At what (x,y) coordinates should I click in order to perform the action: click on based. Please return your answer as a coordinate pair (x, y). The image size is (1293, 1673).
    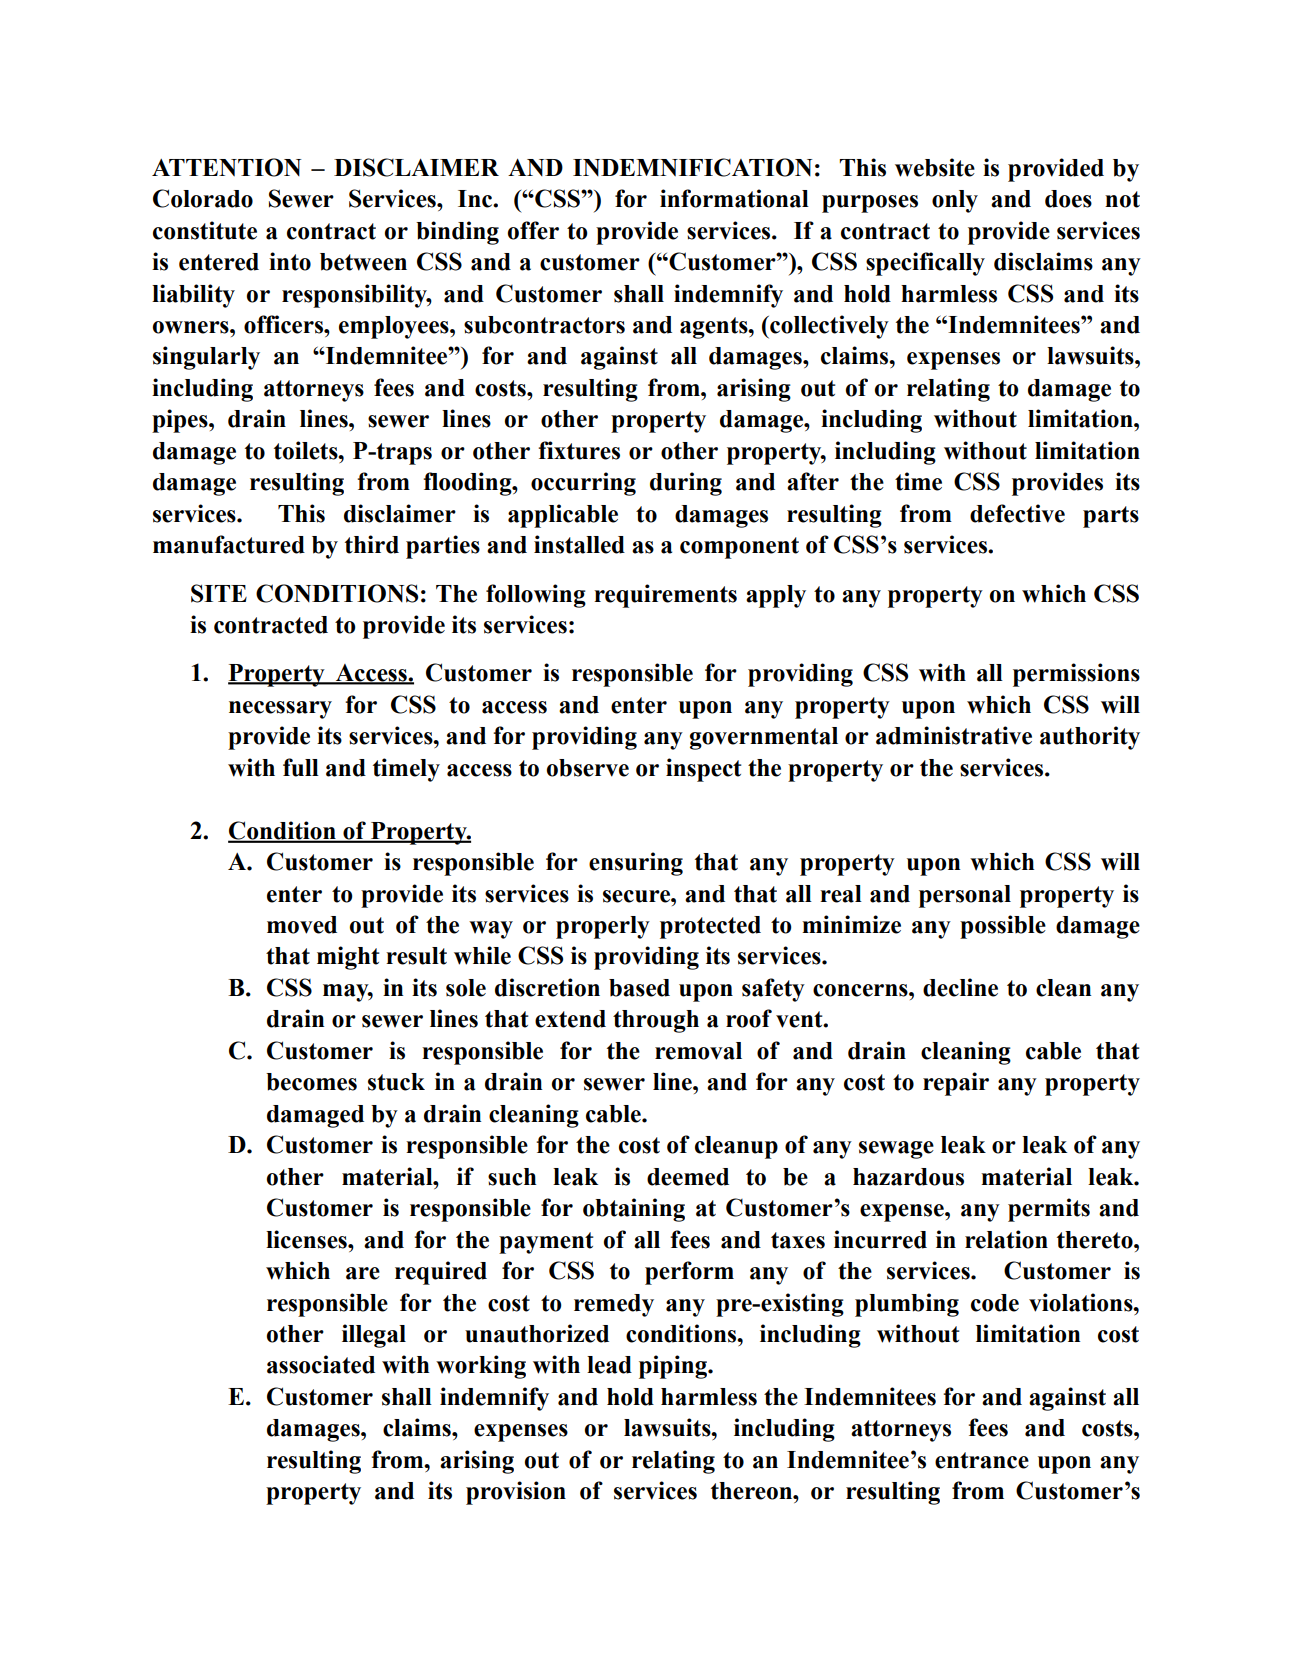
    Looking at the image, I should click on (639, 988).
